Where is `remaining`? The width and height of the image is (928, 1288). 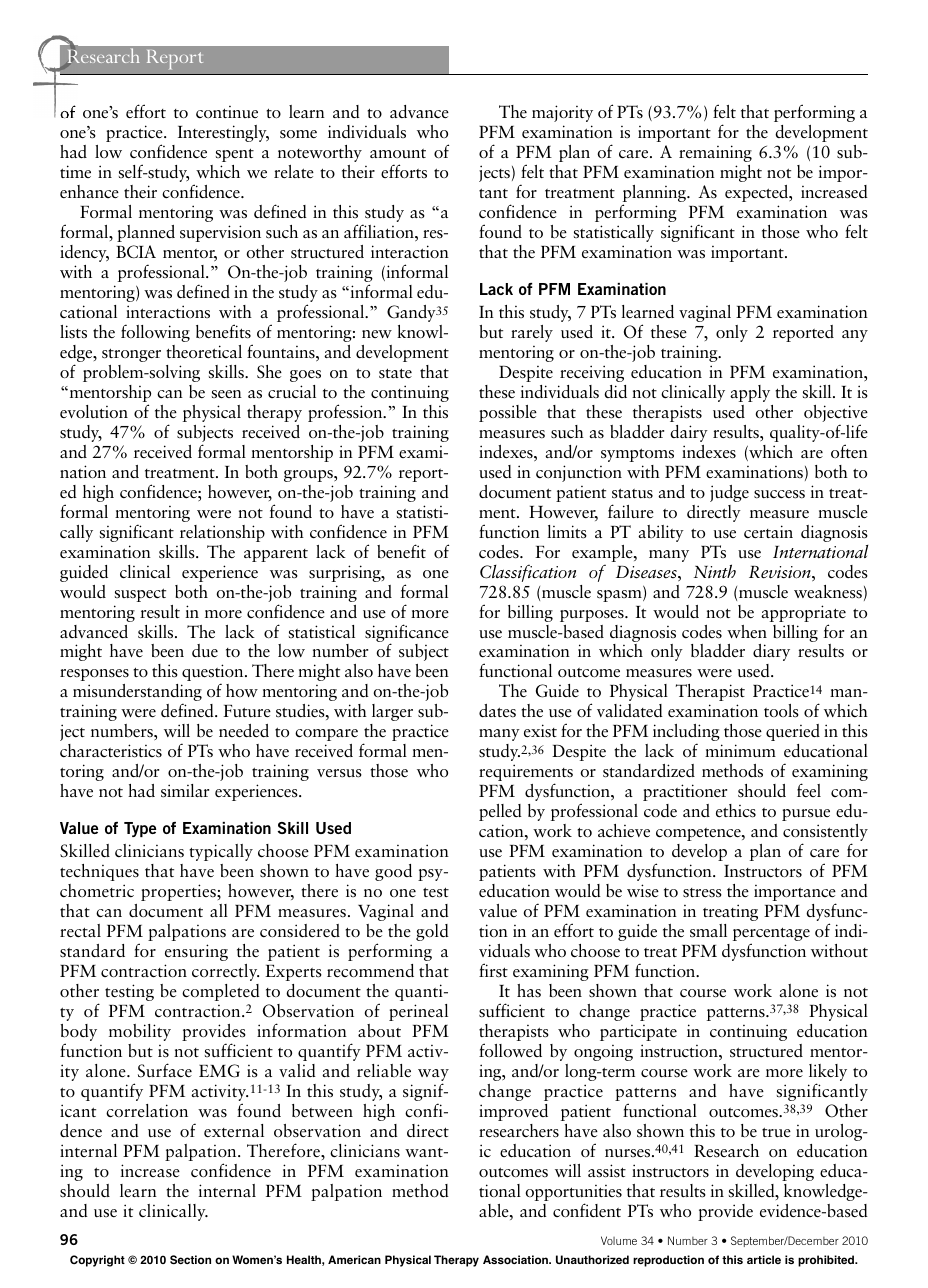 remaining is located at coordinates (715, 153).
